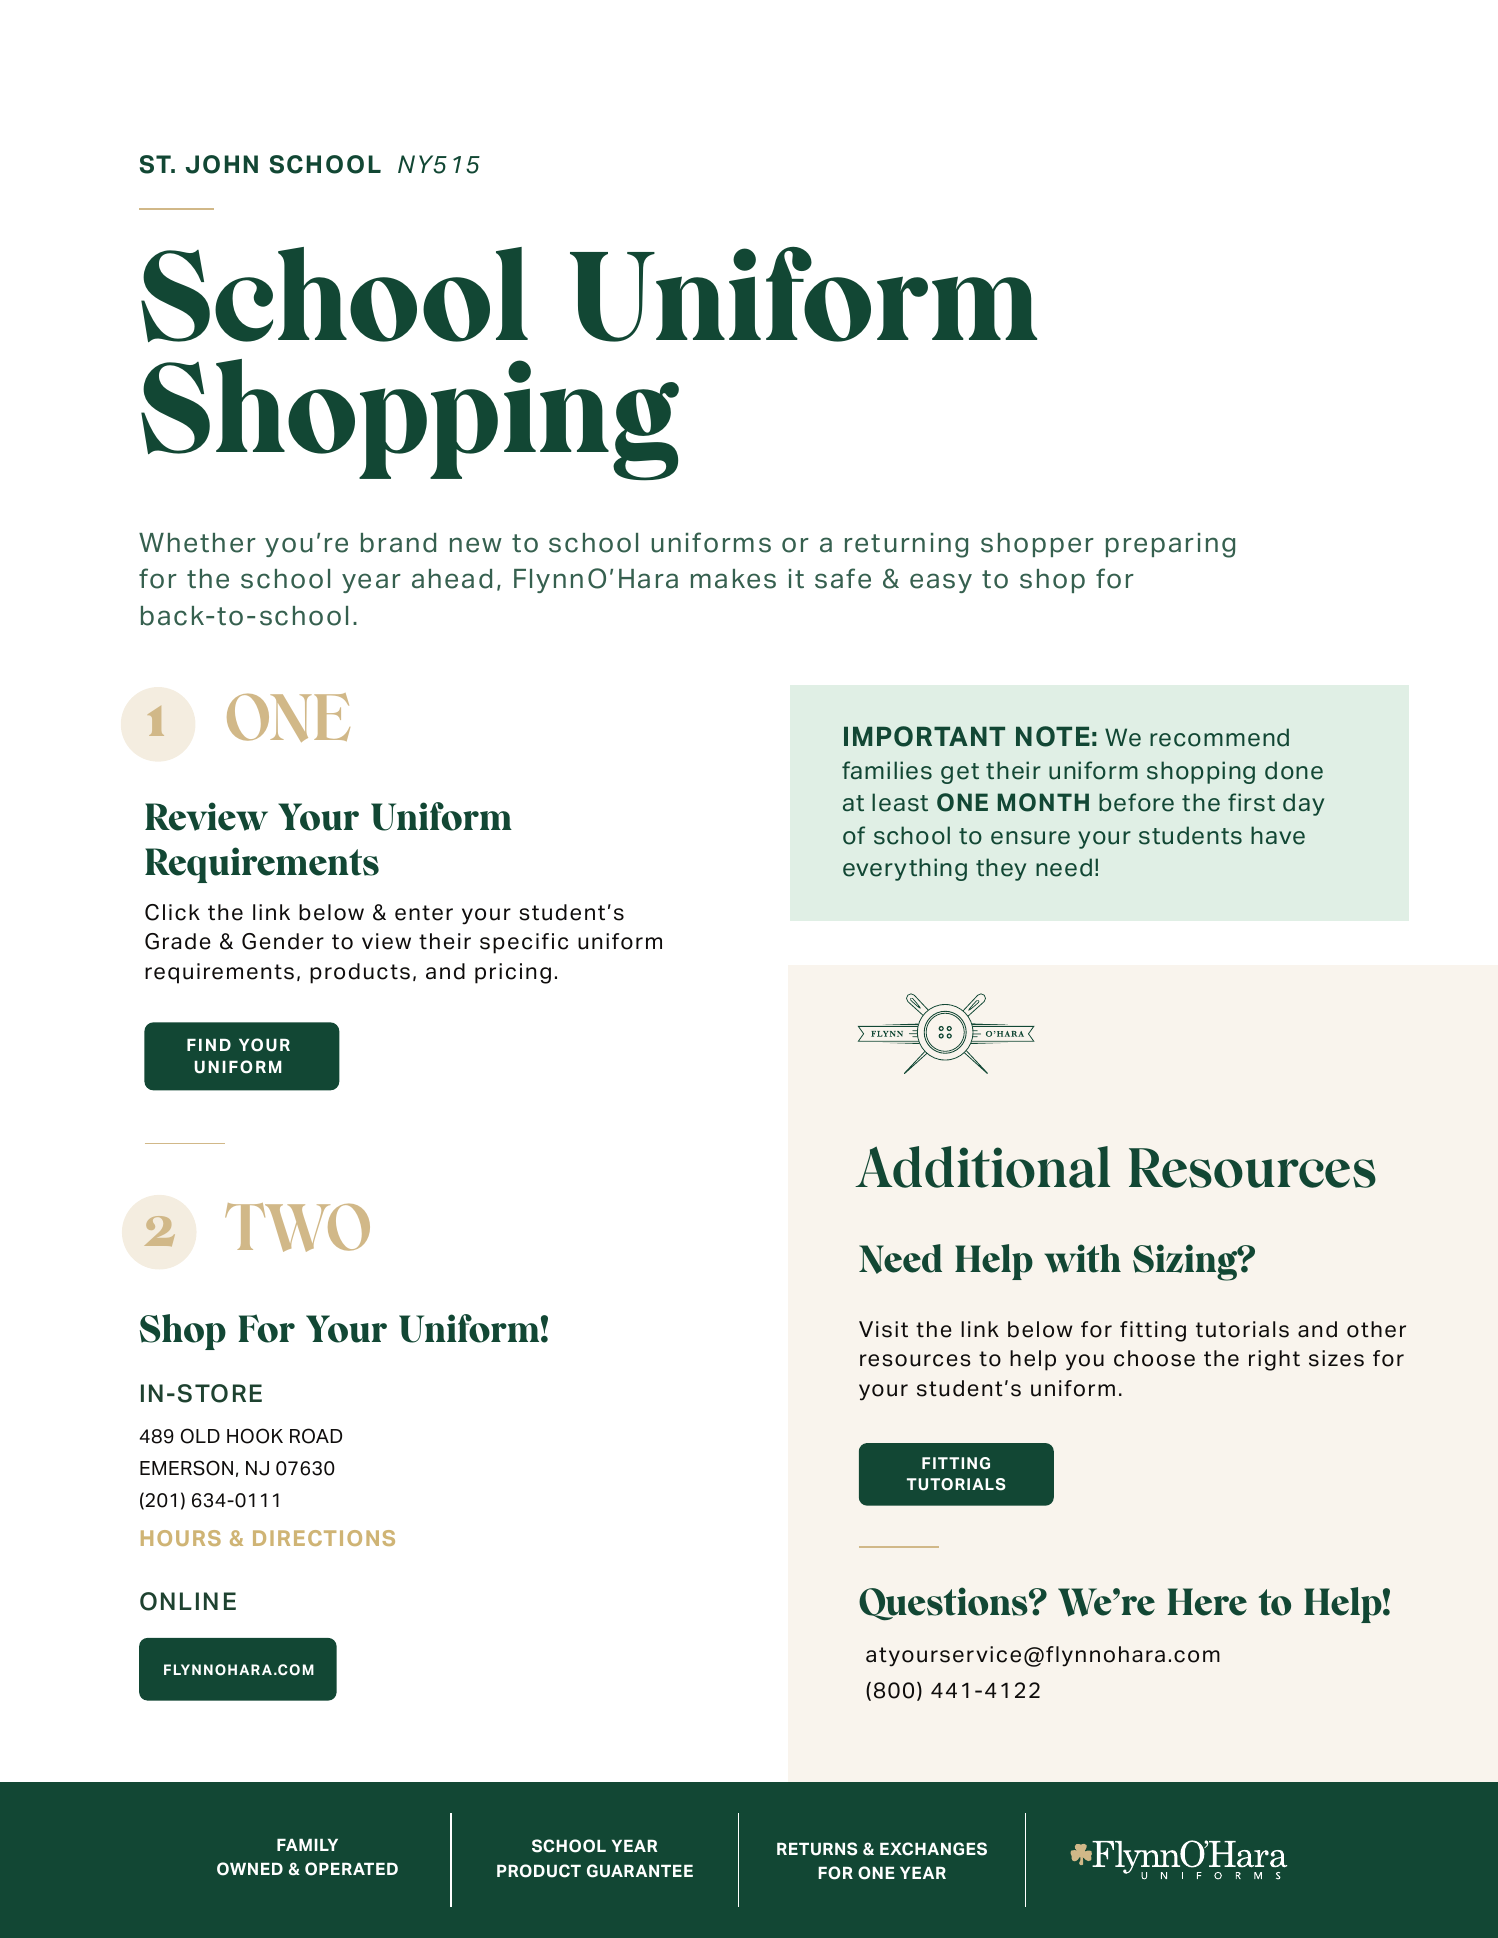  I want to click on everything, so click(905, 869).
